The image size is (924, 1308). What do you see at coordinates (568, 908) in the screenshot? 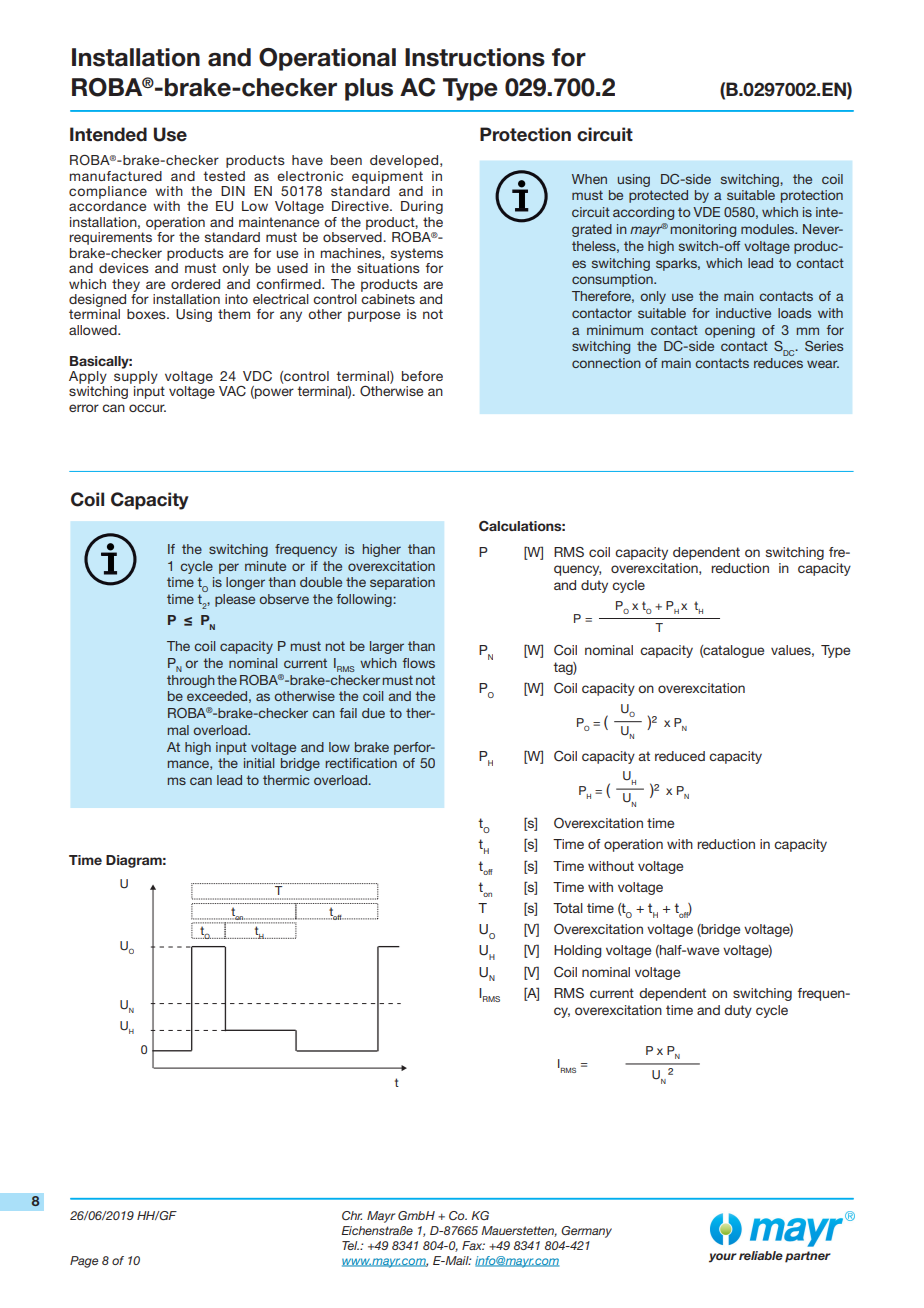
I see `Total` at bounding box center [568, 908].
